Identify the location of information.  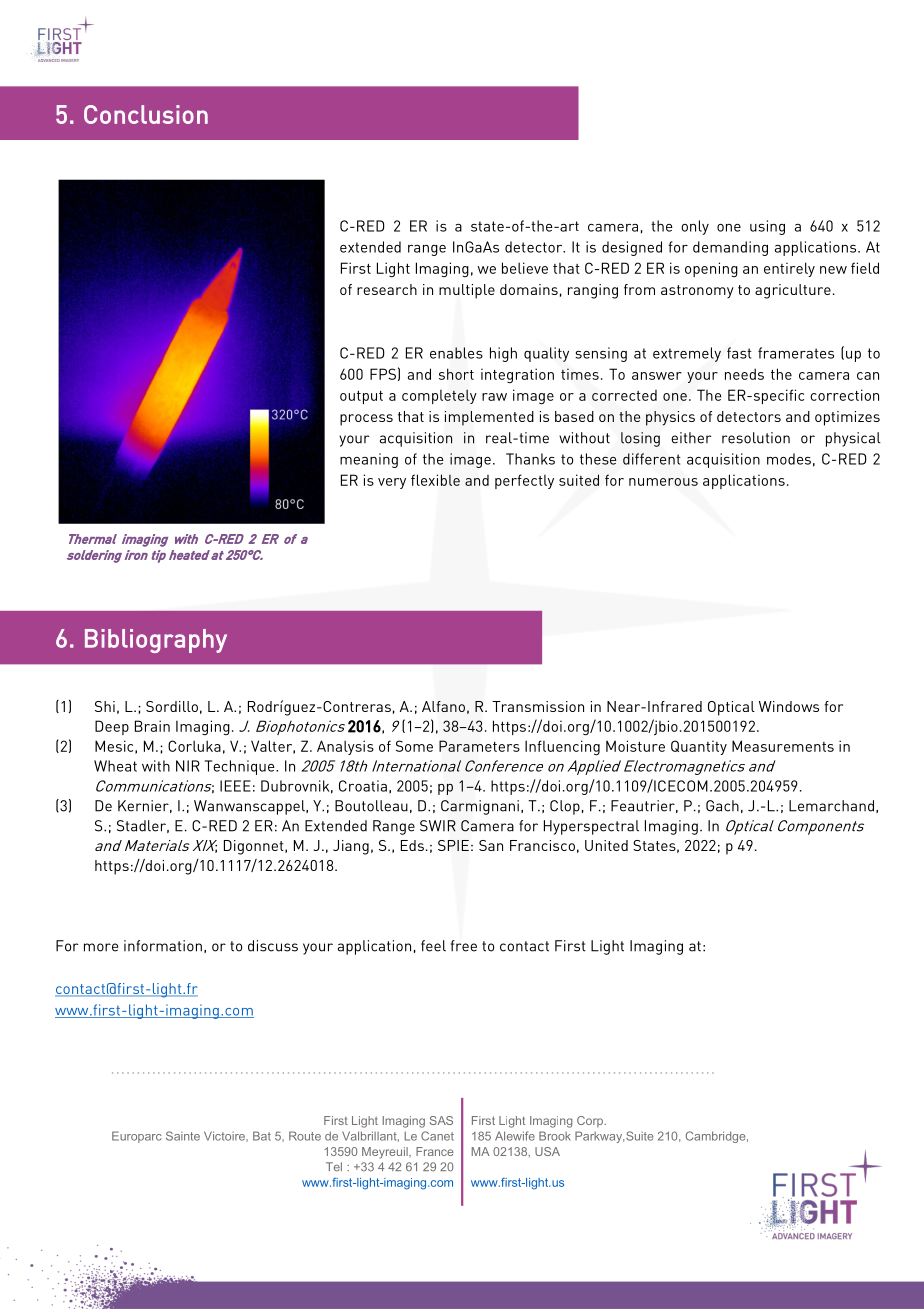
(163, 946).
